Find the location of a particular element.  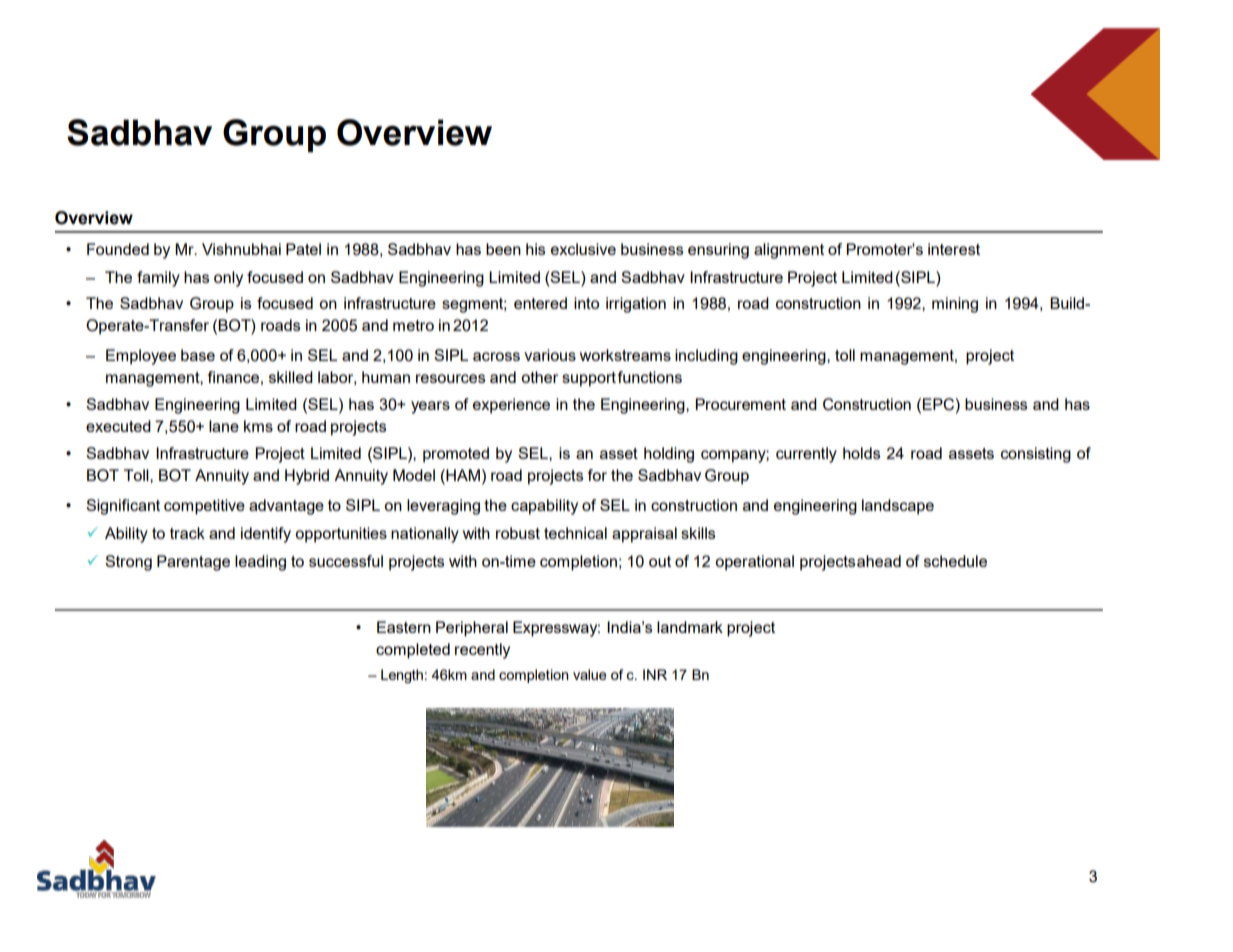

interest is located at coordinates (954, 249).
